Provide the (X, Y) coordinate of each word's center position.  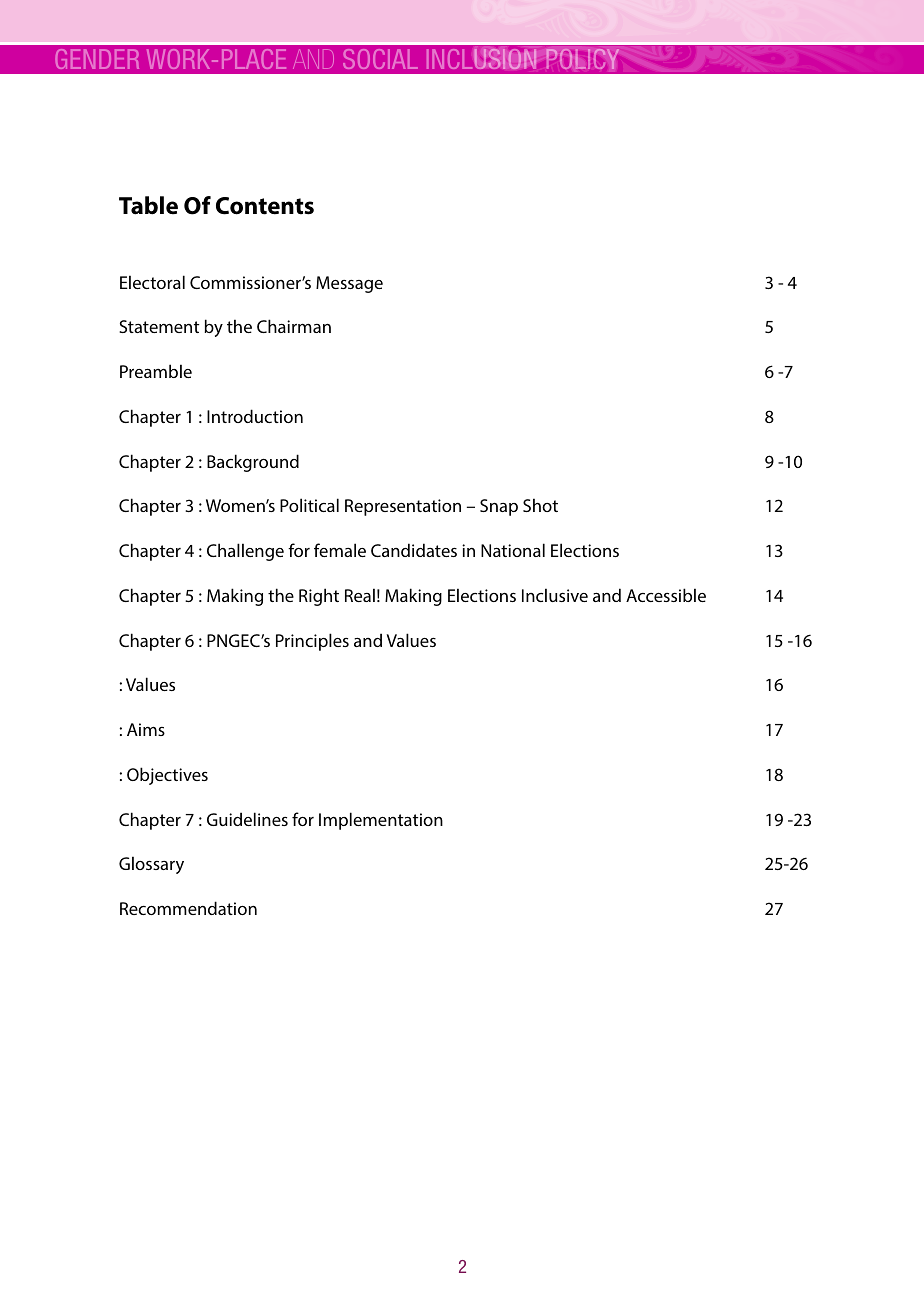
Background (253, 463)
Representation (403, 507)
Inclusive (555, 595)
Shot (540, 505)
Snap (499, 507)
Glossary (151, 865)
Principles (312, 642)
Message (349, 284)
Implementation (381, 821)
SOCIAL (380, 59)
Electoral (152, 282)
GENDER (97, 59)
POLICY (582, 59)
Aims (146, 729)
